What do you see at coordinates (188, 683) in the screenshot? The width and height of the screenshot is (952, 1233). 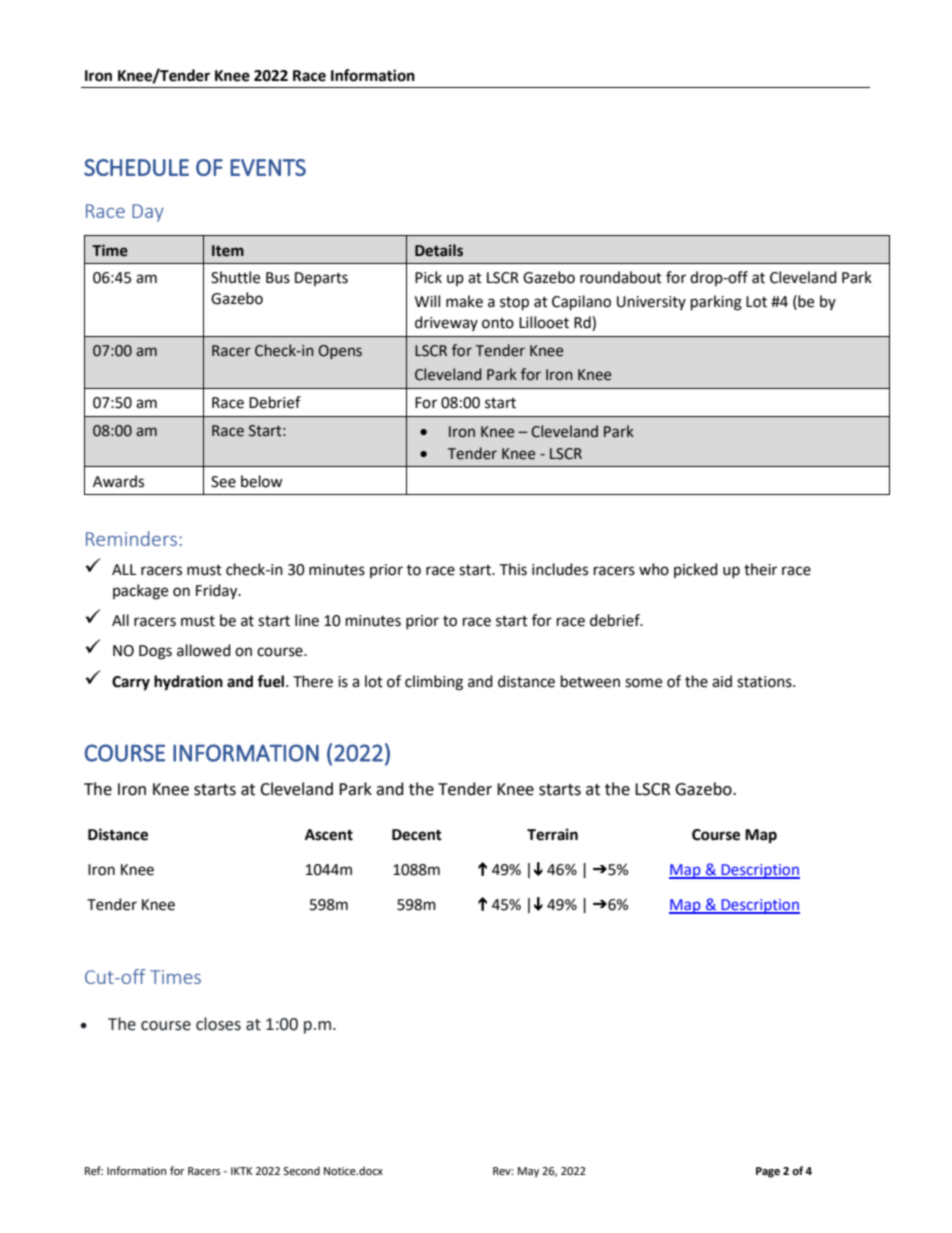 I see `hydration` at bounding box center [188, 683].
